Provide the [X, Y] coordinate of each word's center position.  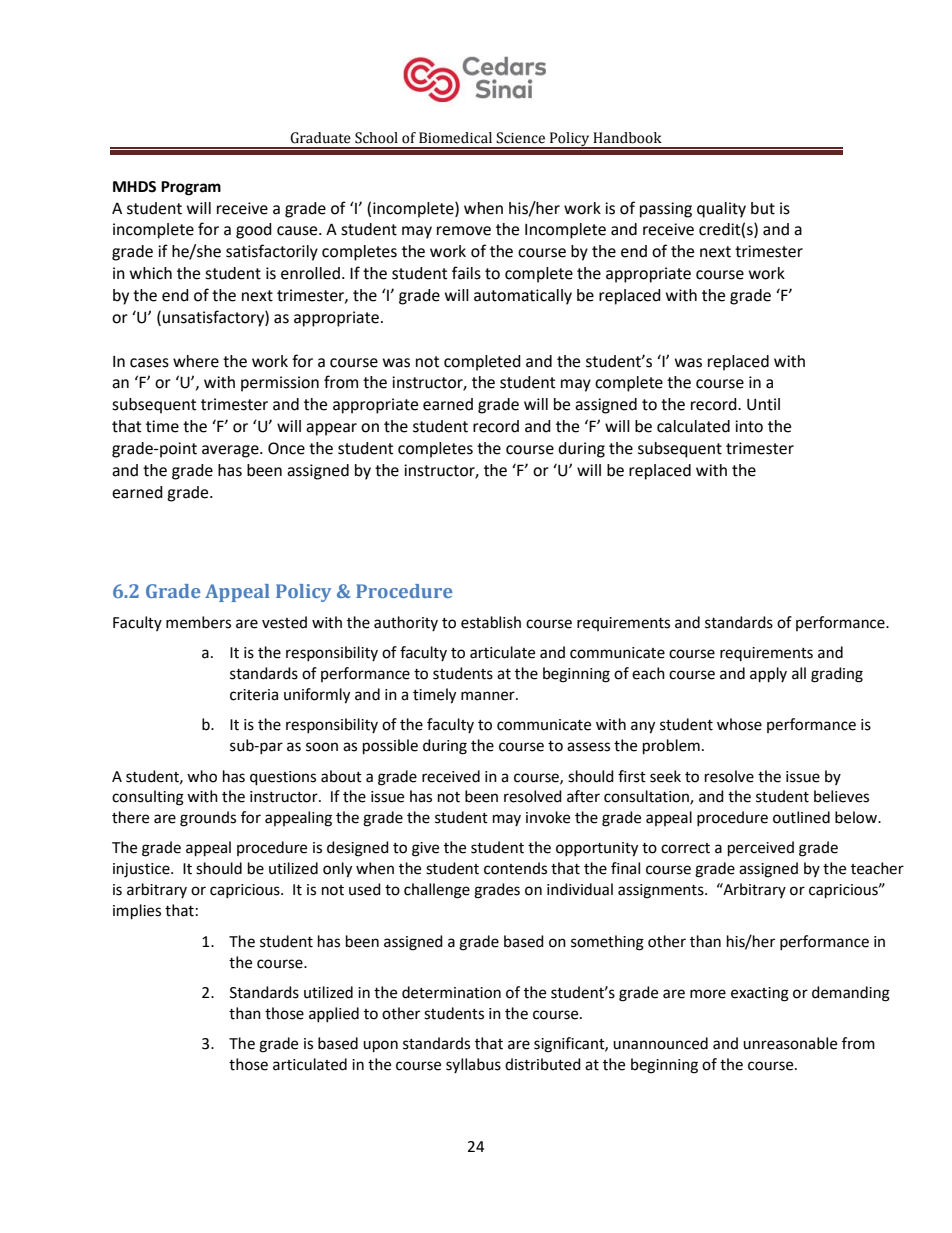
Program [191, 188]
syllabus [473, 1065]
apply [768, 675]
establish [491, 622]
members [198, 622]
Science [520, 138]
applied [334, 1014]
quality [721, 210]
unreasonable [790, 1043]
